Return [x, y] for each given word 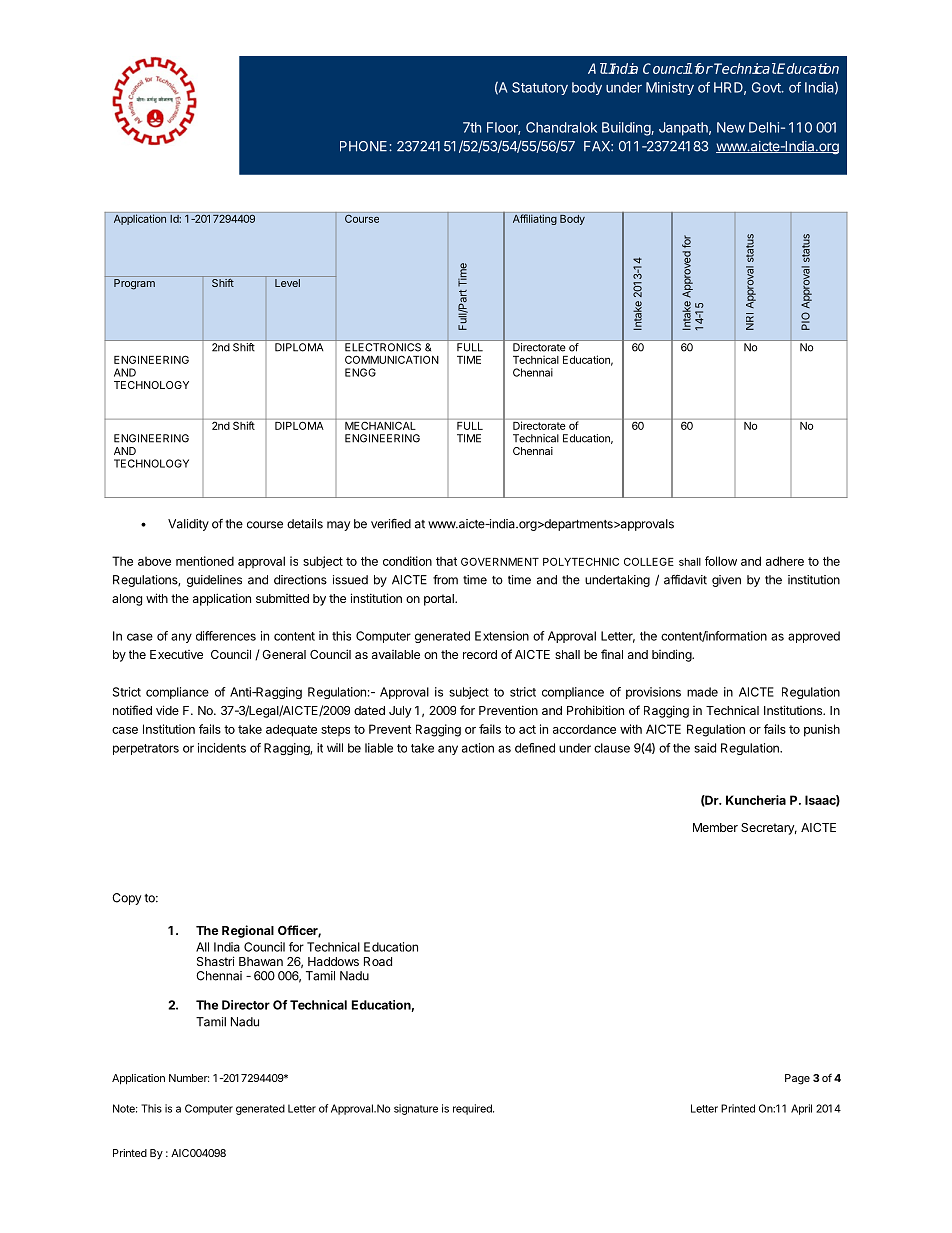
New [731, 127]
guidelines [214, 581]
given [726, 581]
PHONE [365, 146]
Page [797, 1079]
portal [440, 600]
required [473, 1109]
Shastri [215, 961]
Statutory [540, 88]
